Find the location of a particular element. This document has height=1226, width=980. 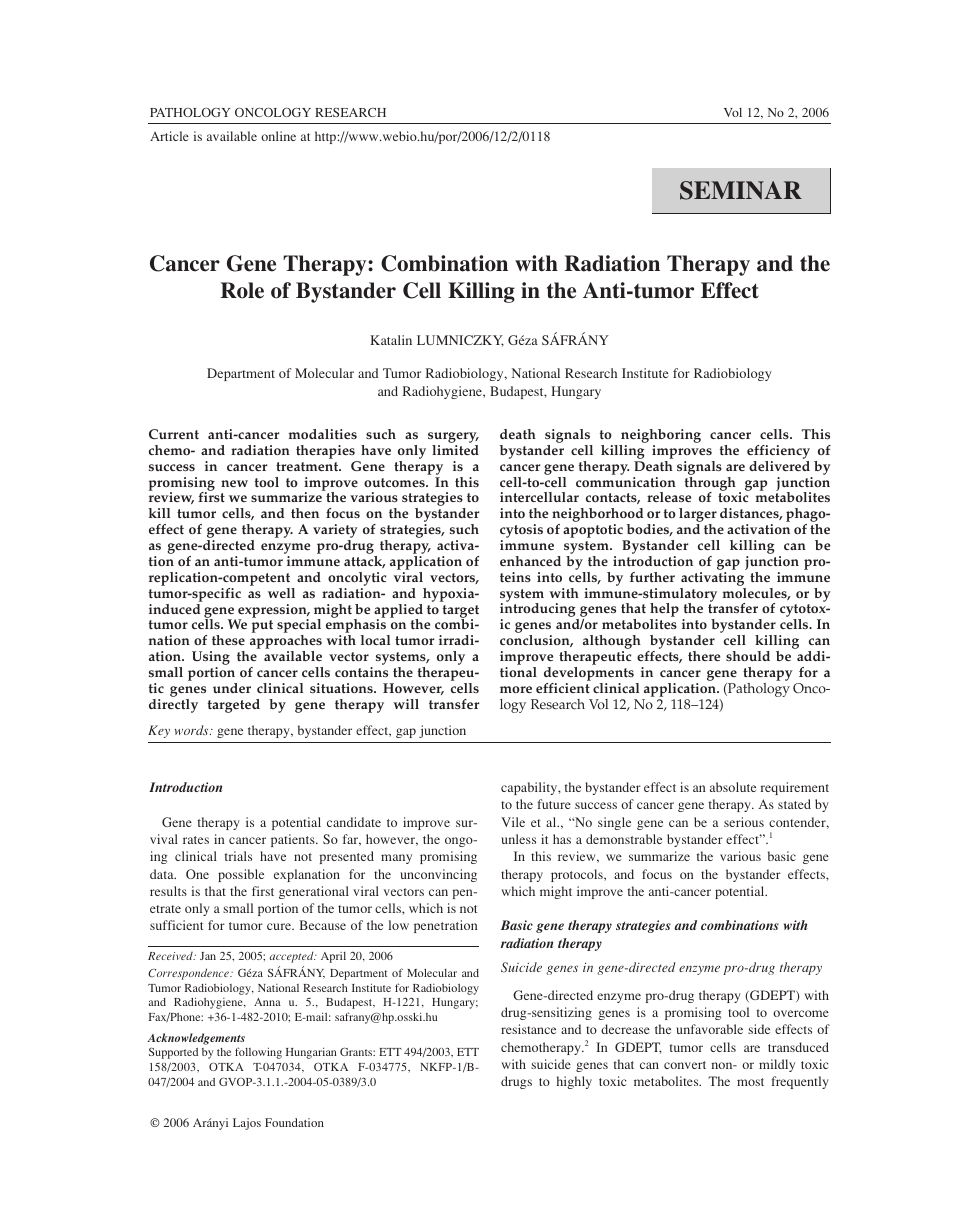

online is located at coordinates (278, 136).
